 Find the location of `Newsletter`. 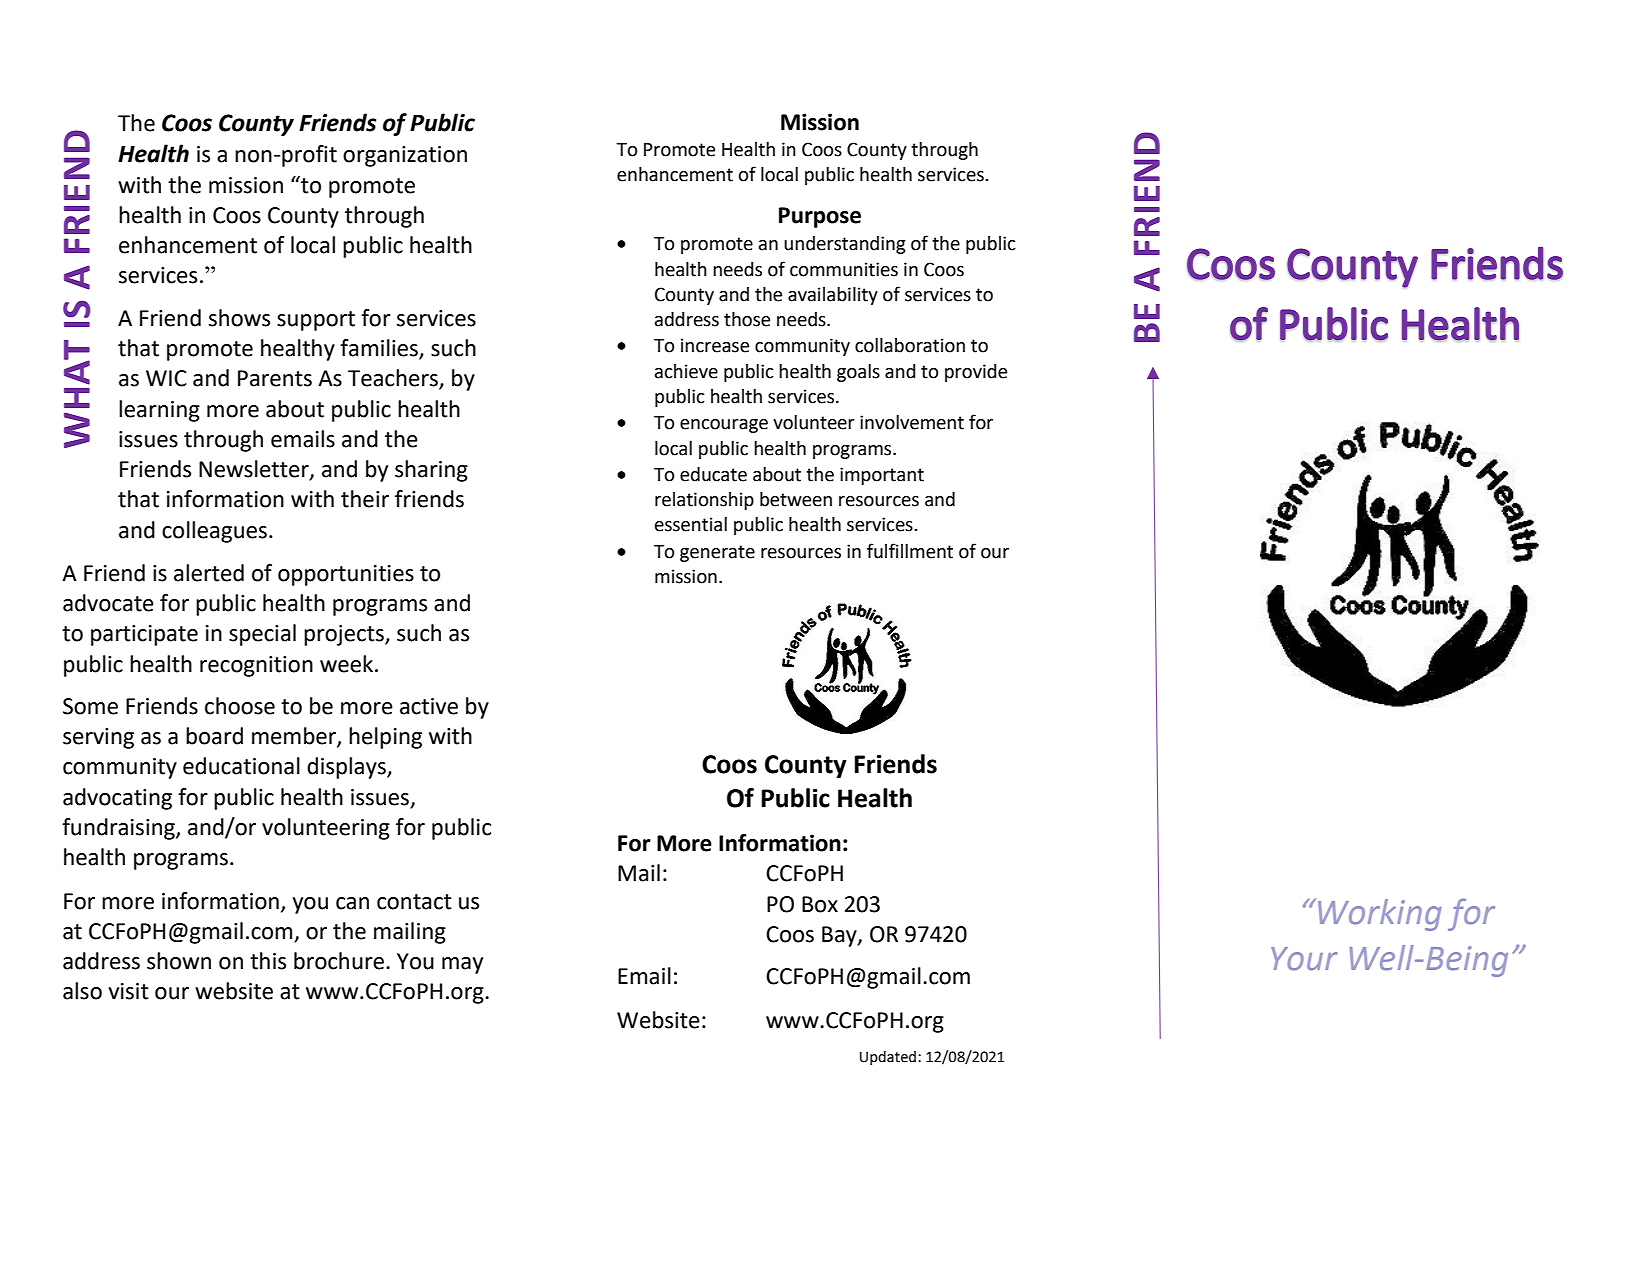

Newsletter is located at coordinates (255, 470).
